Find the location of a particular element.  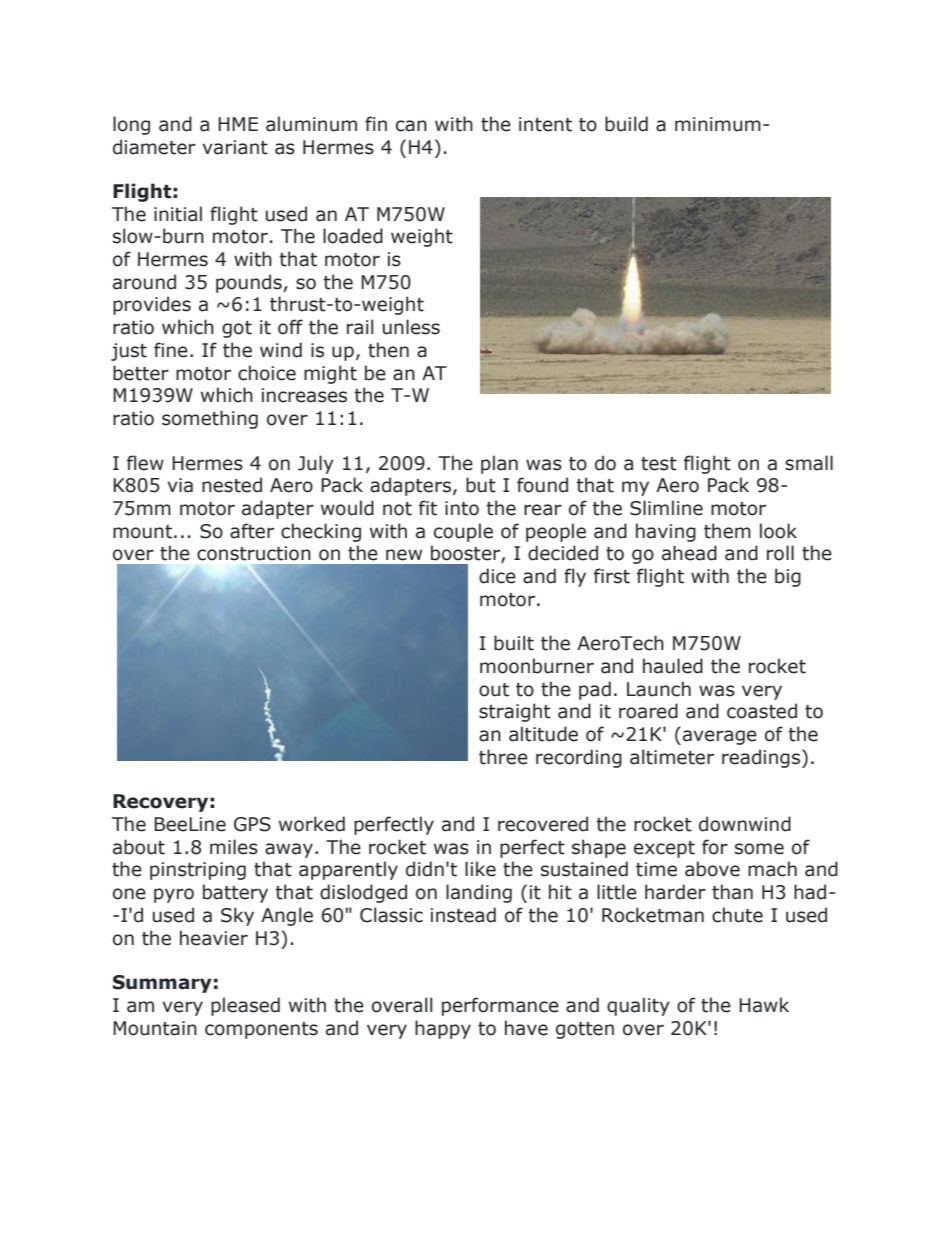

can is located at coordinates (411, 126).
